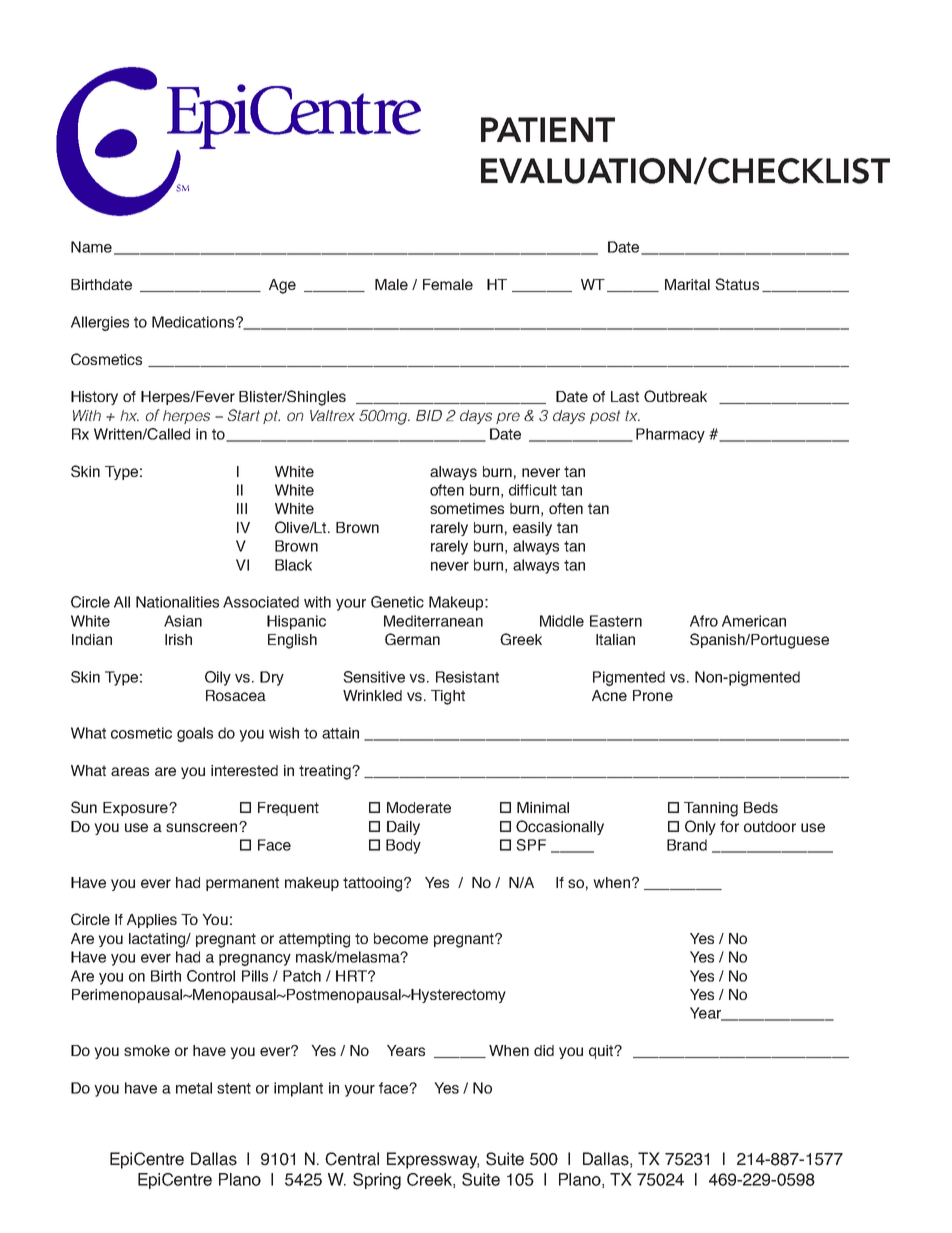 Image resolution: width=952 pixels, height=1233 pixels. I want to click on sunscreen, so click(203, 827).
